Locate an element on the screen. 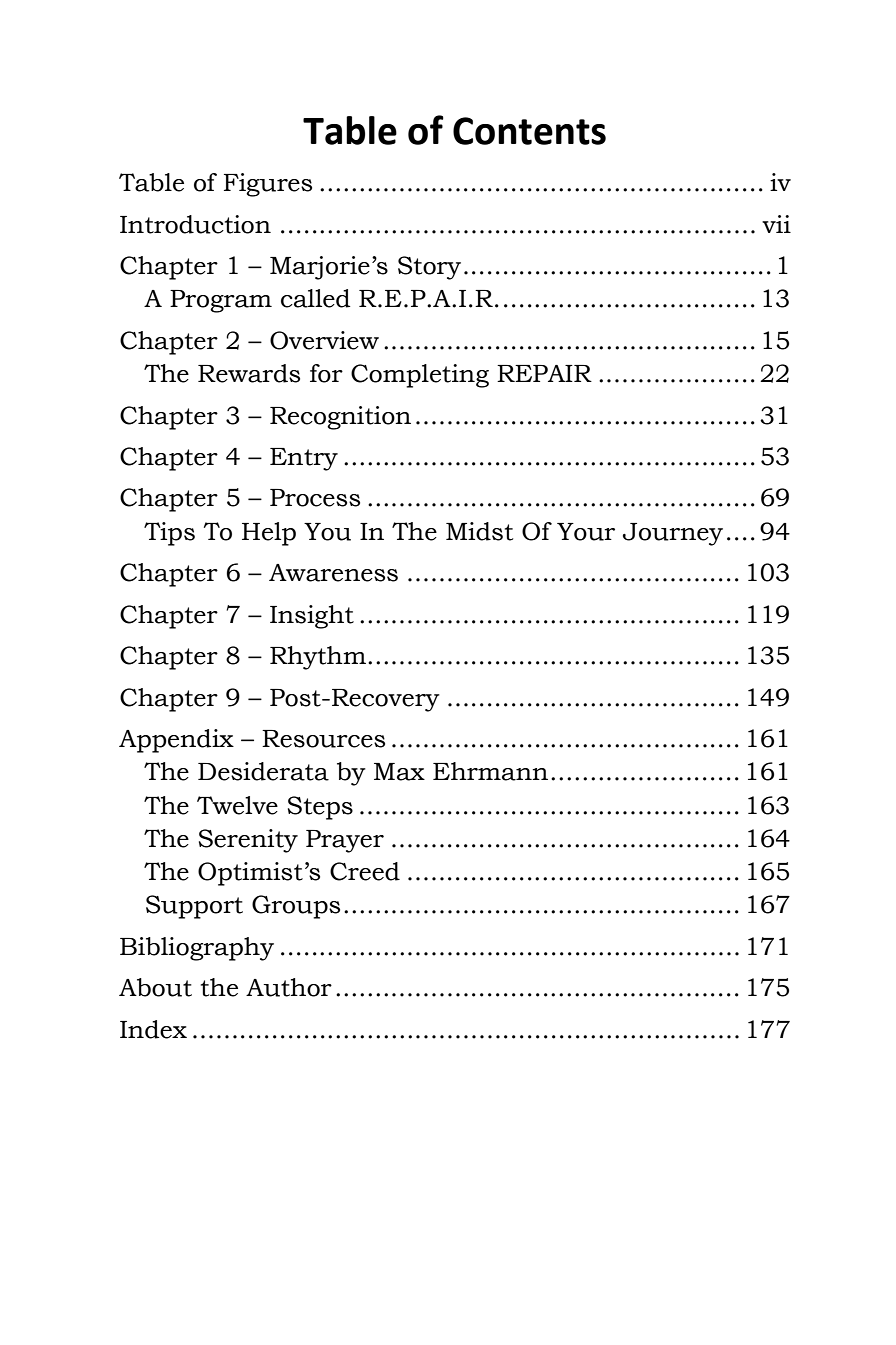  Completing is located at coordinates (420, 376).
